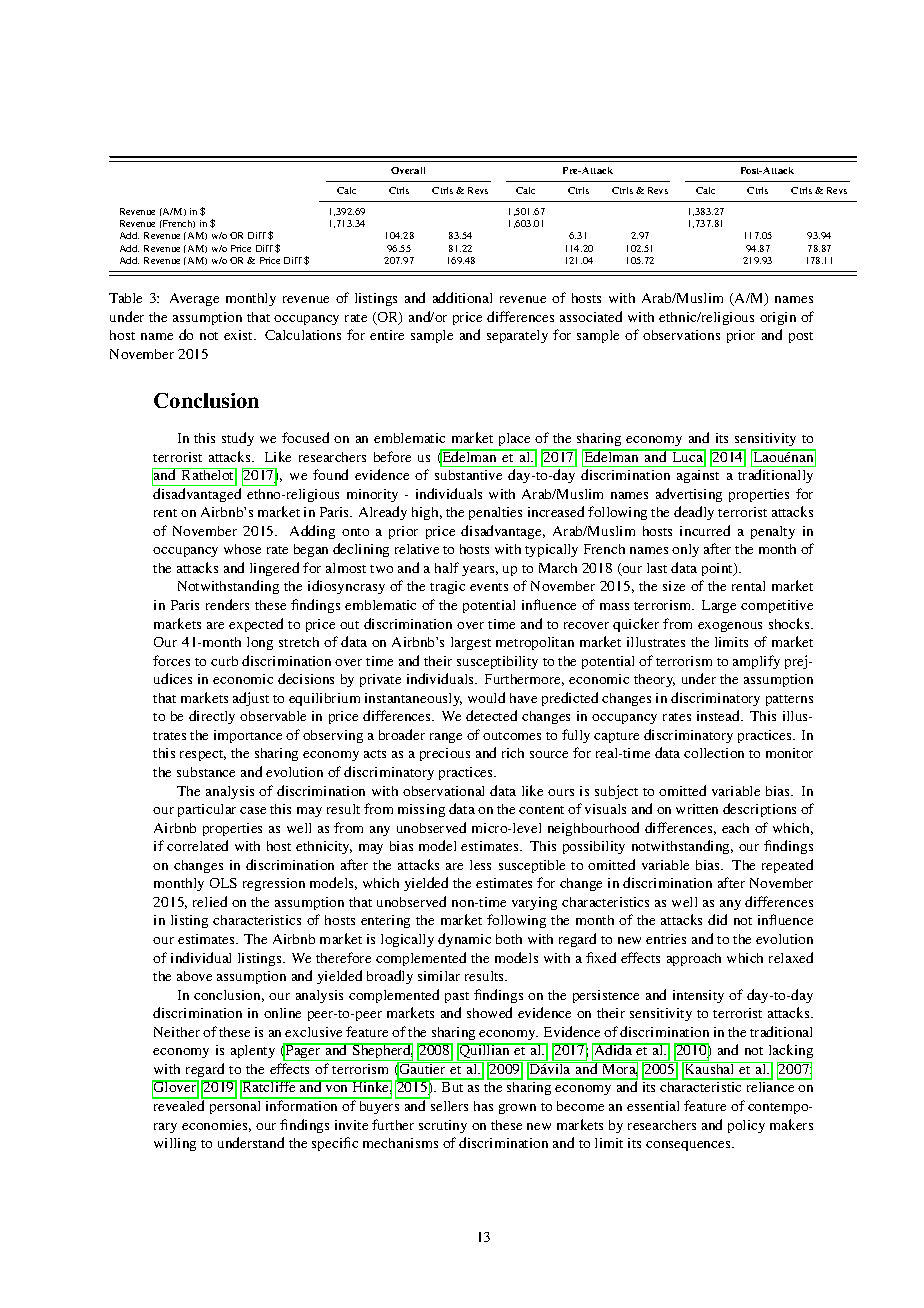 The height and width of the image is (1308, 924). What do you see at coordinates (175, 1144) in the image?
I see `willing` at bounding box center [175, 1144].
